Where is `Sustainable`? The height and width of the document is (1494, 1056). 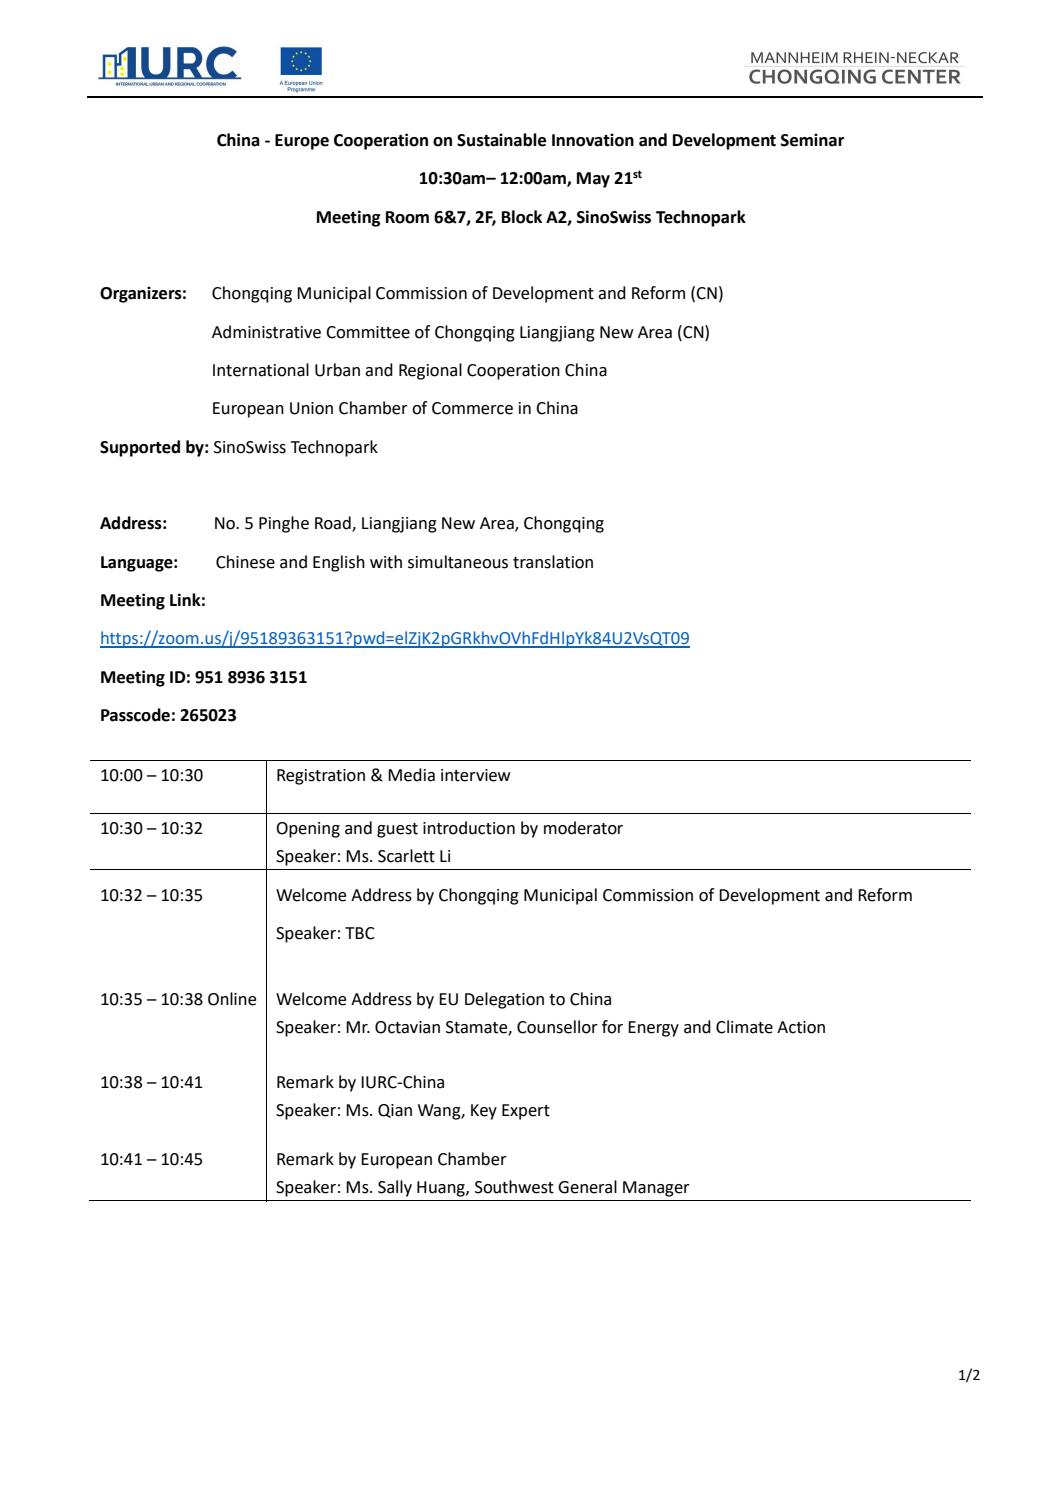
Sustainable is located at coordinates (501, 140).
